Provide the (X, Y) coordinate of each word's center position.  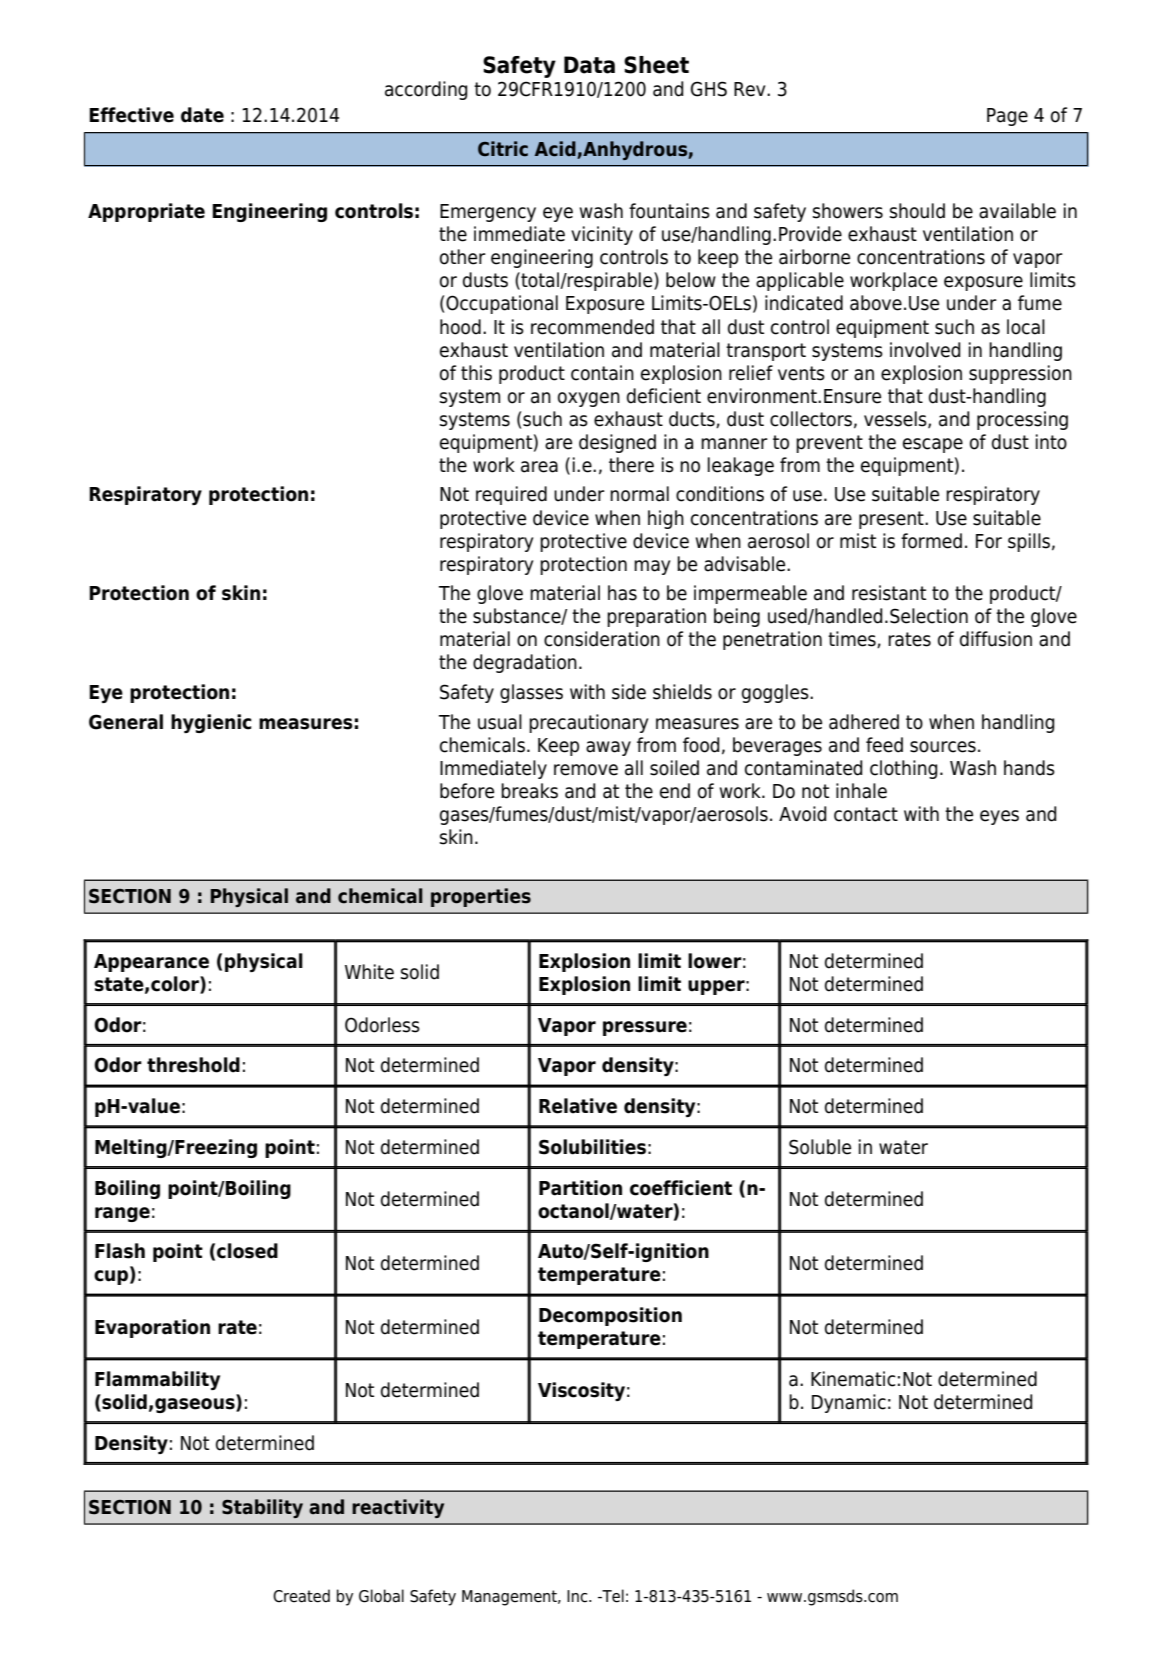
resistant (889, 593)
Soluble (820, 1147)
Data (589, 65)
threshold (193, 1065)
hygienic (211, 723)
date (202, 115)
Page (1007, 117)
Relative (578, 1106)
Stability (262, 1508)
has (622, 593)
